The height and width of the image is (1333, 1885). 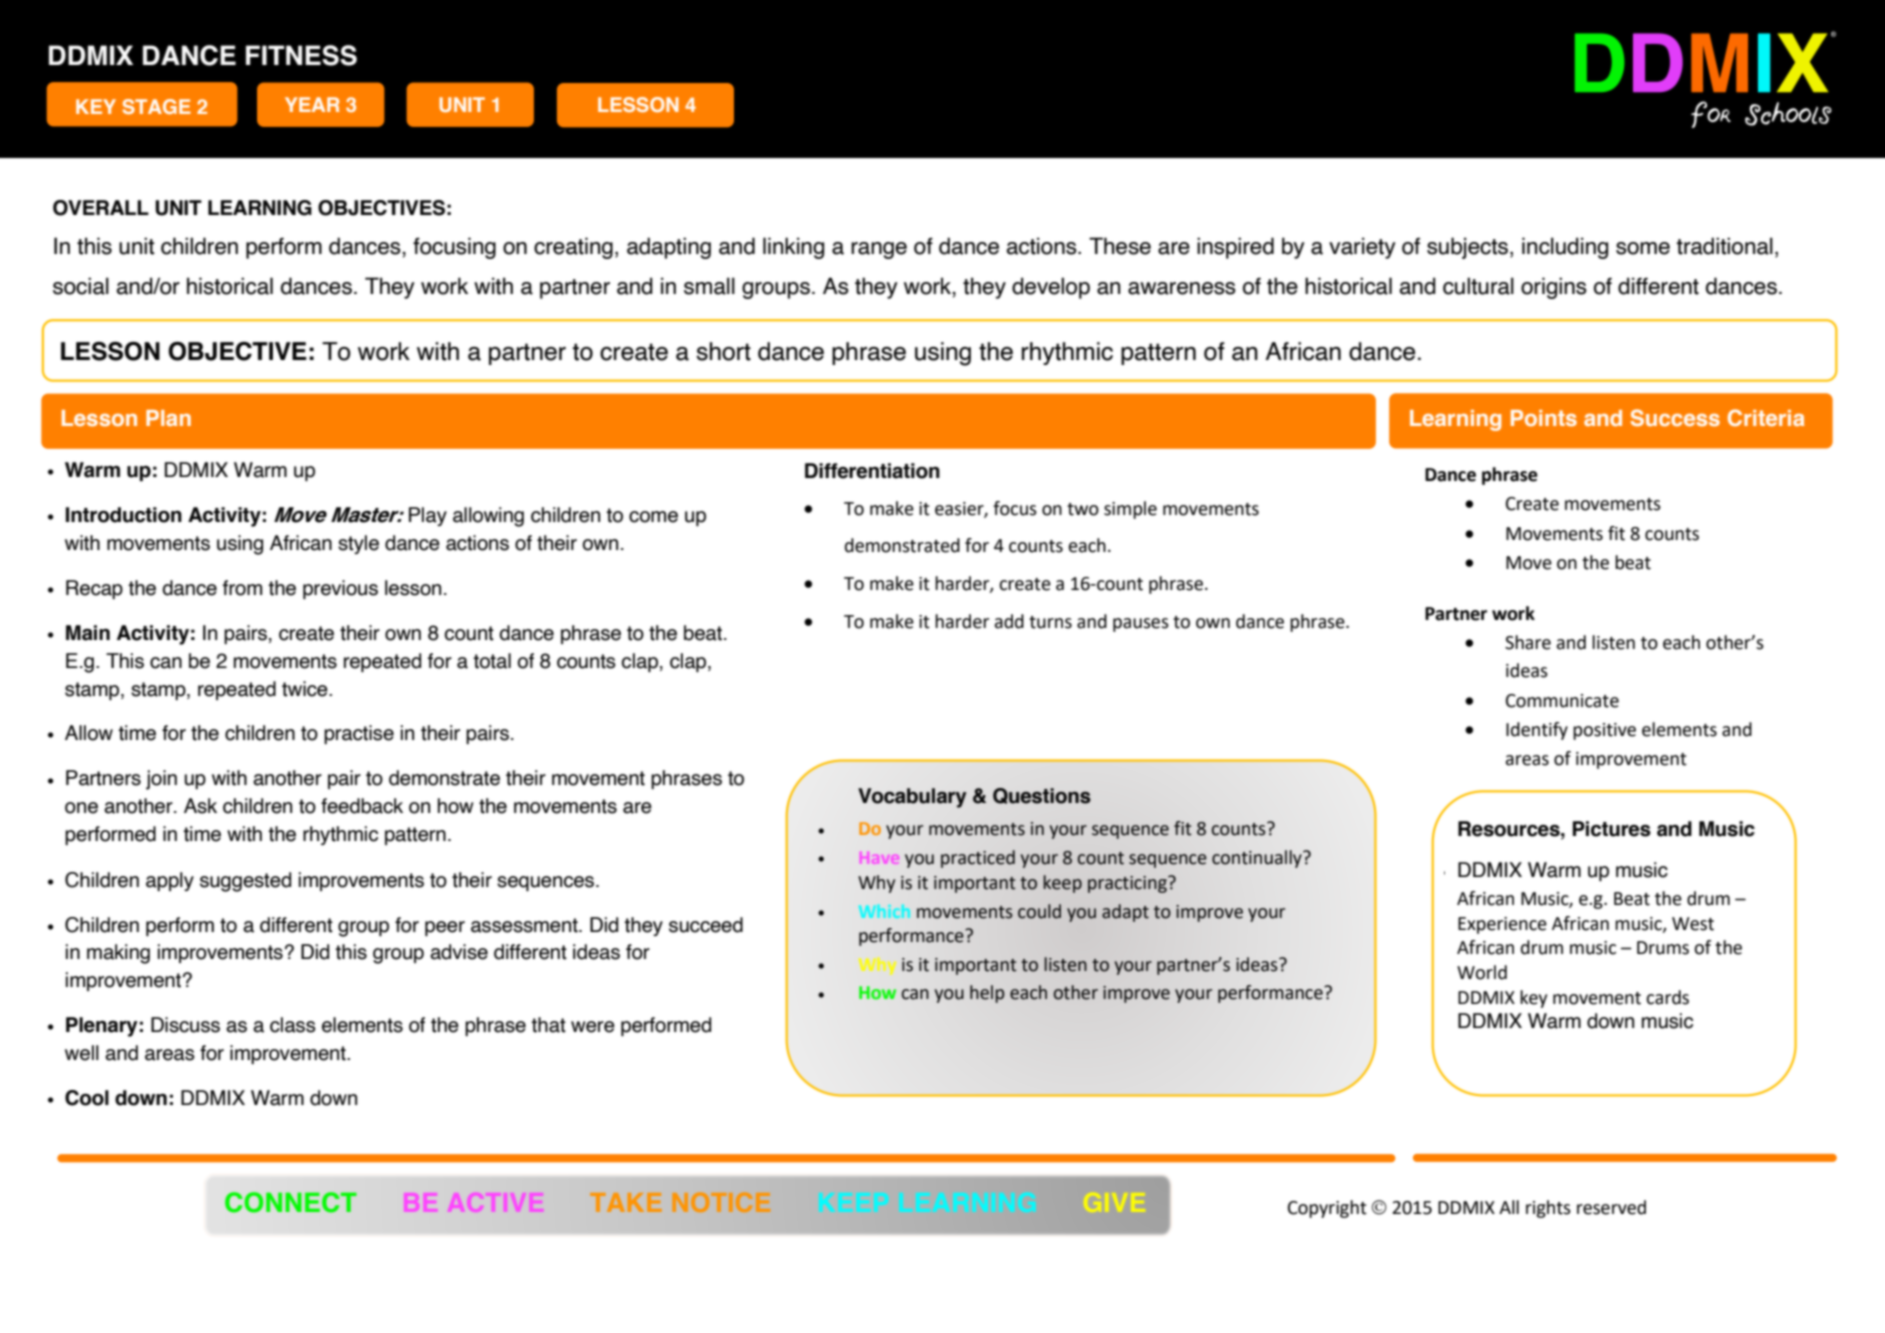 What do you see at coordinates (884, 911) in the image?
I see `Which` at bounding box center [884, 911].
